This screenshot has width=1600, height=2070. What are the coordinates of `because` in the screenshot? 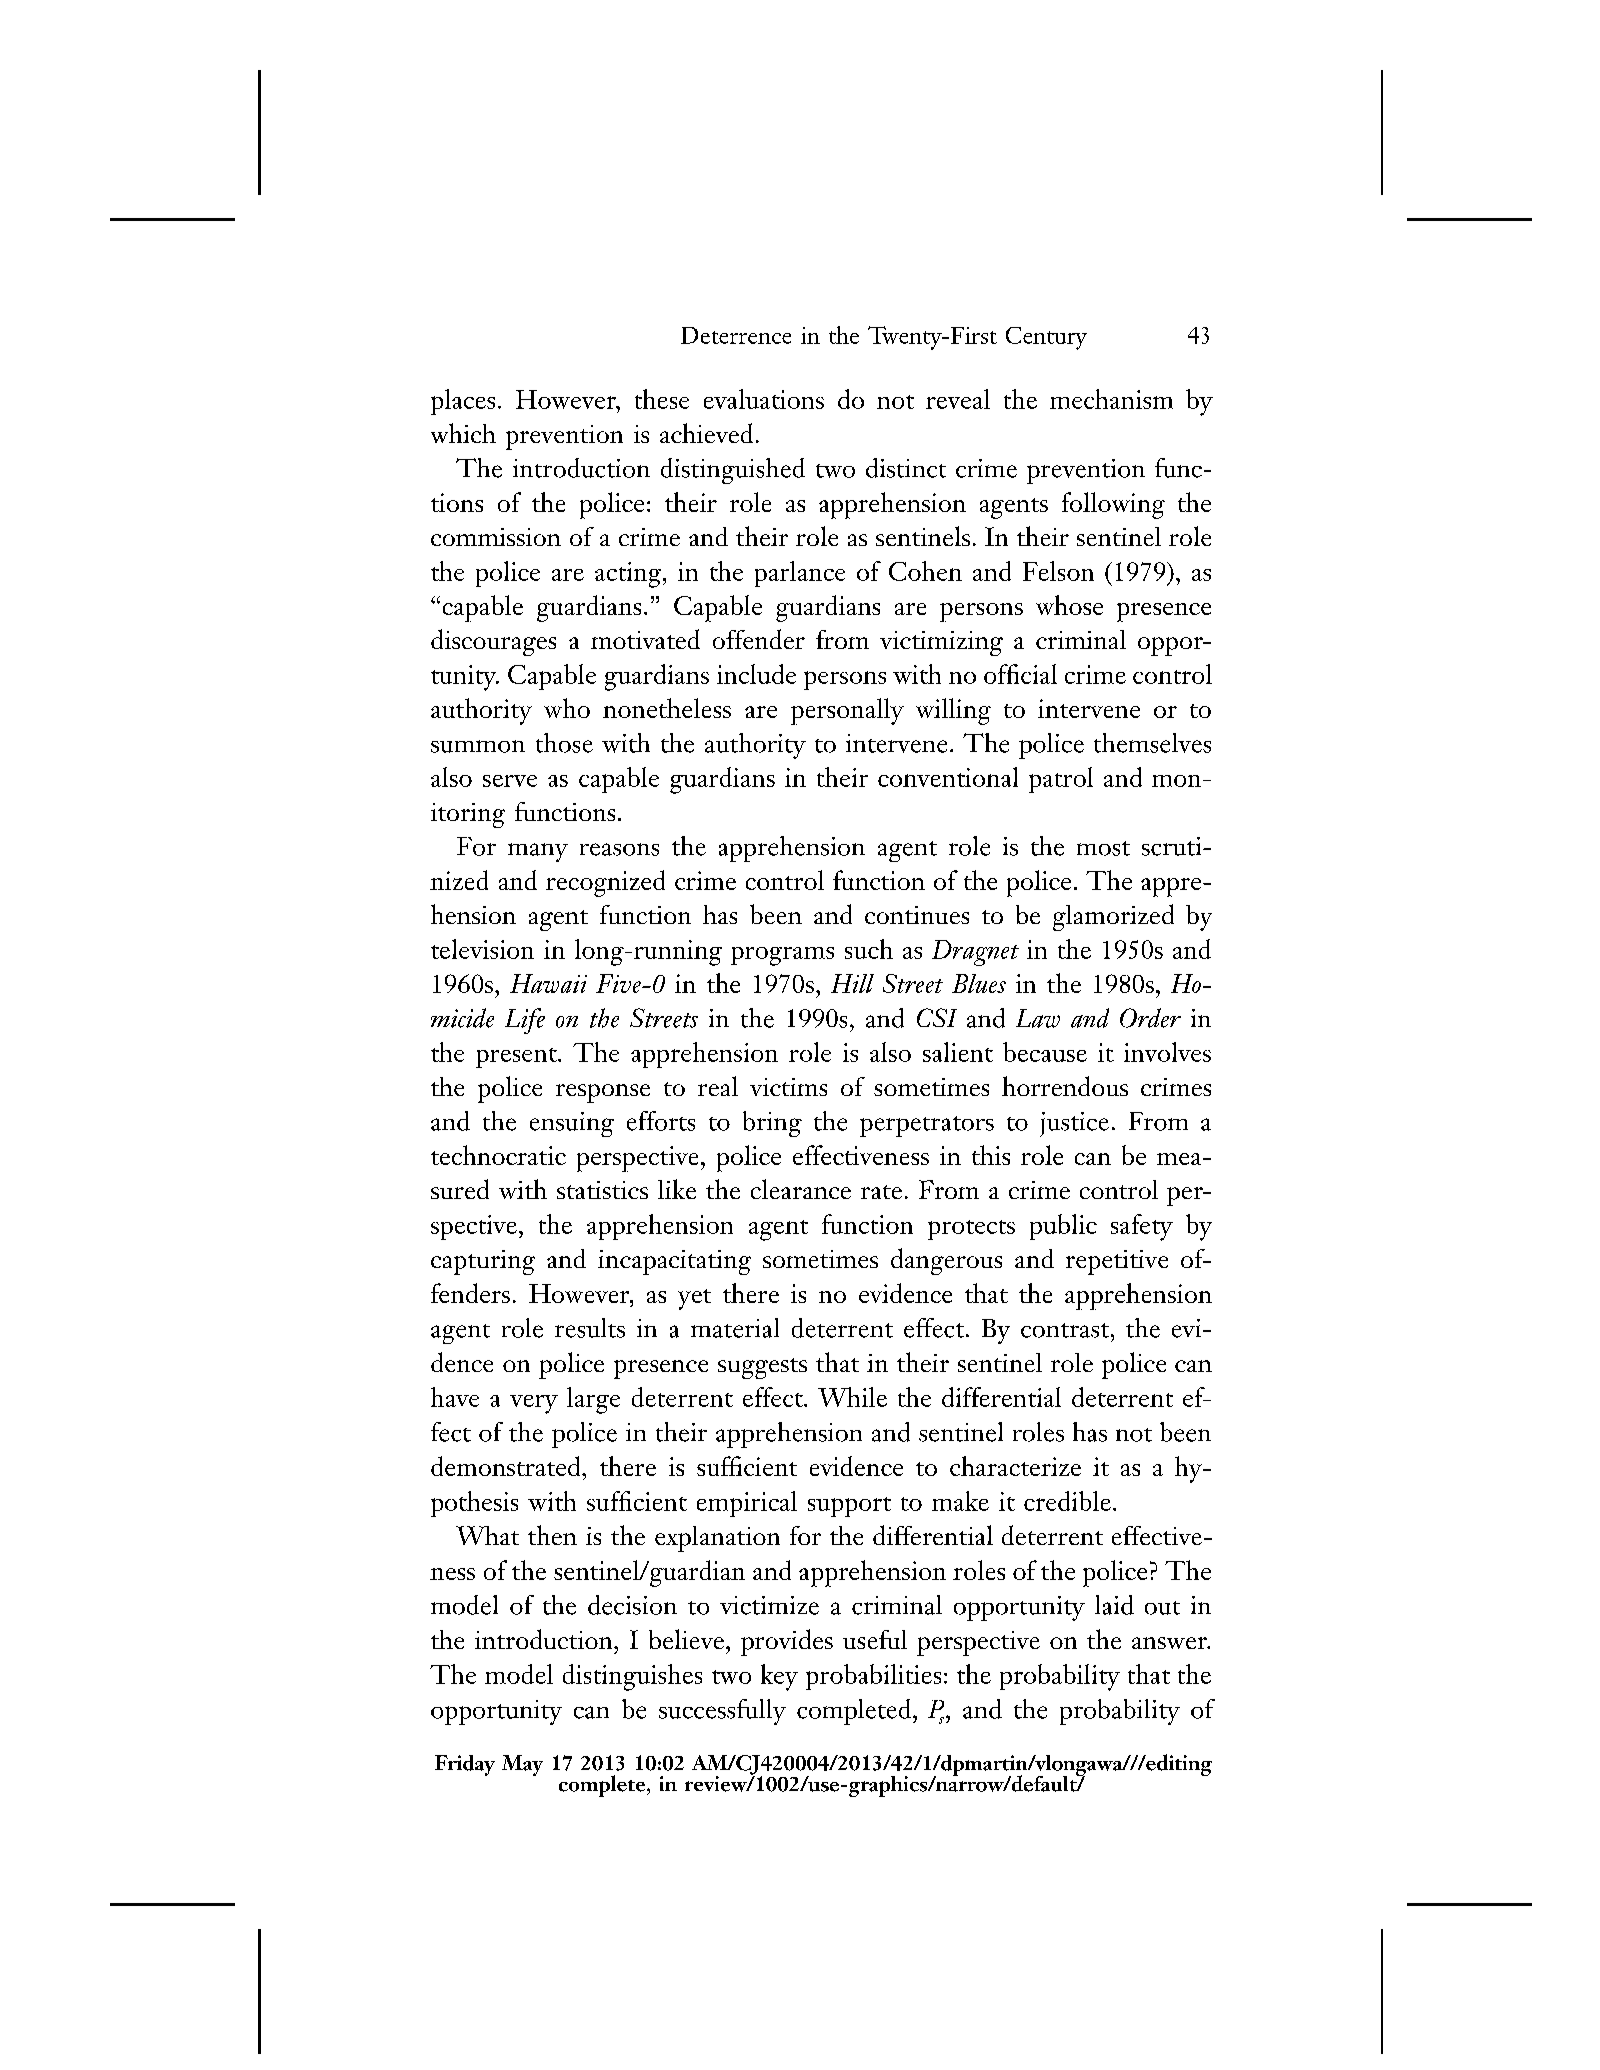 It's located at (1045, 1052).
